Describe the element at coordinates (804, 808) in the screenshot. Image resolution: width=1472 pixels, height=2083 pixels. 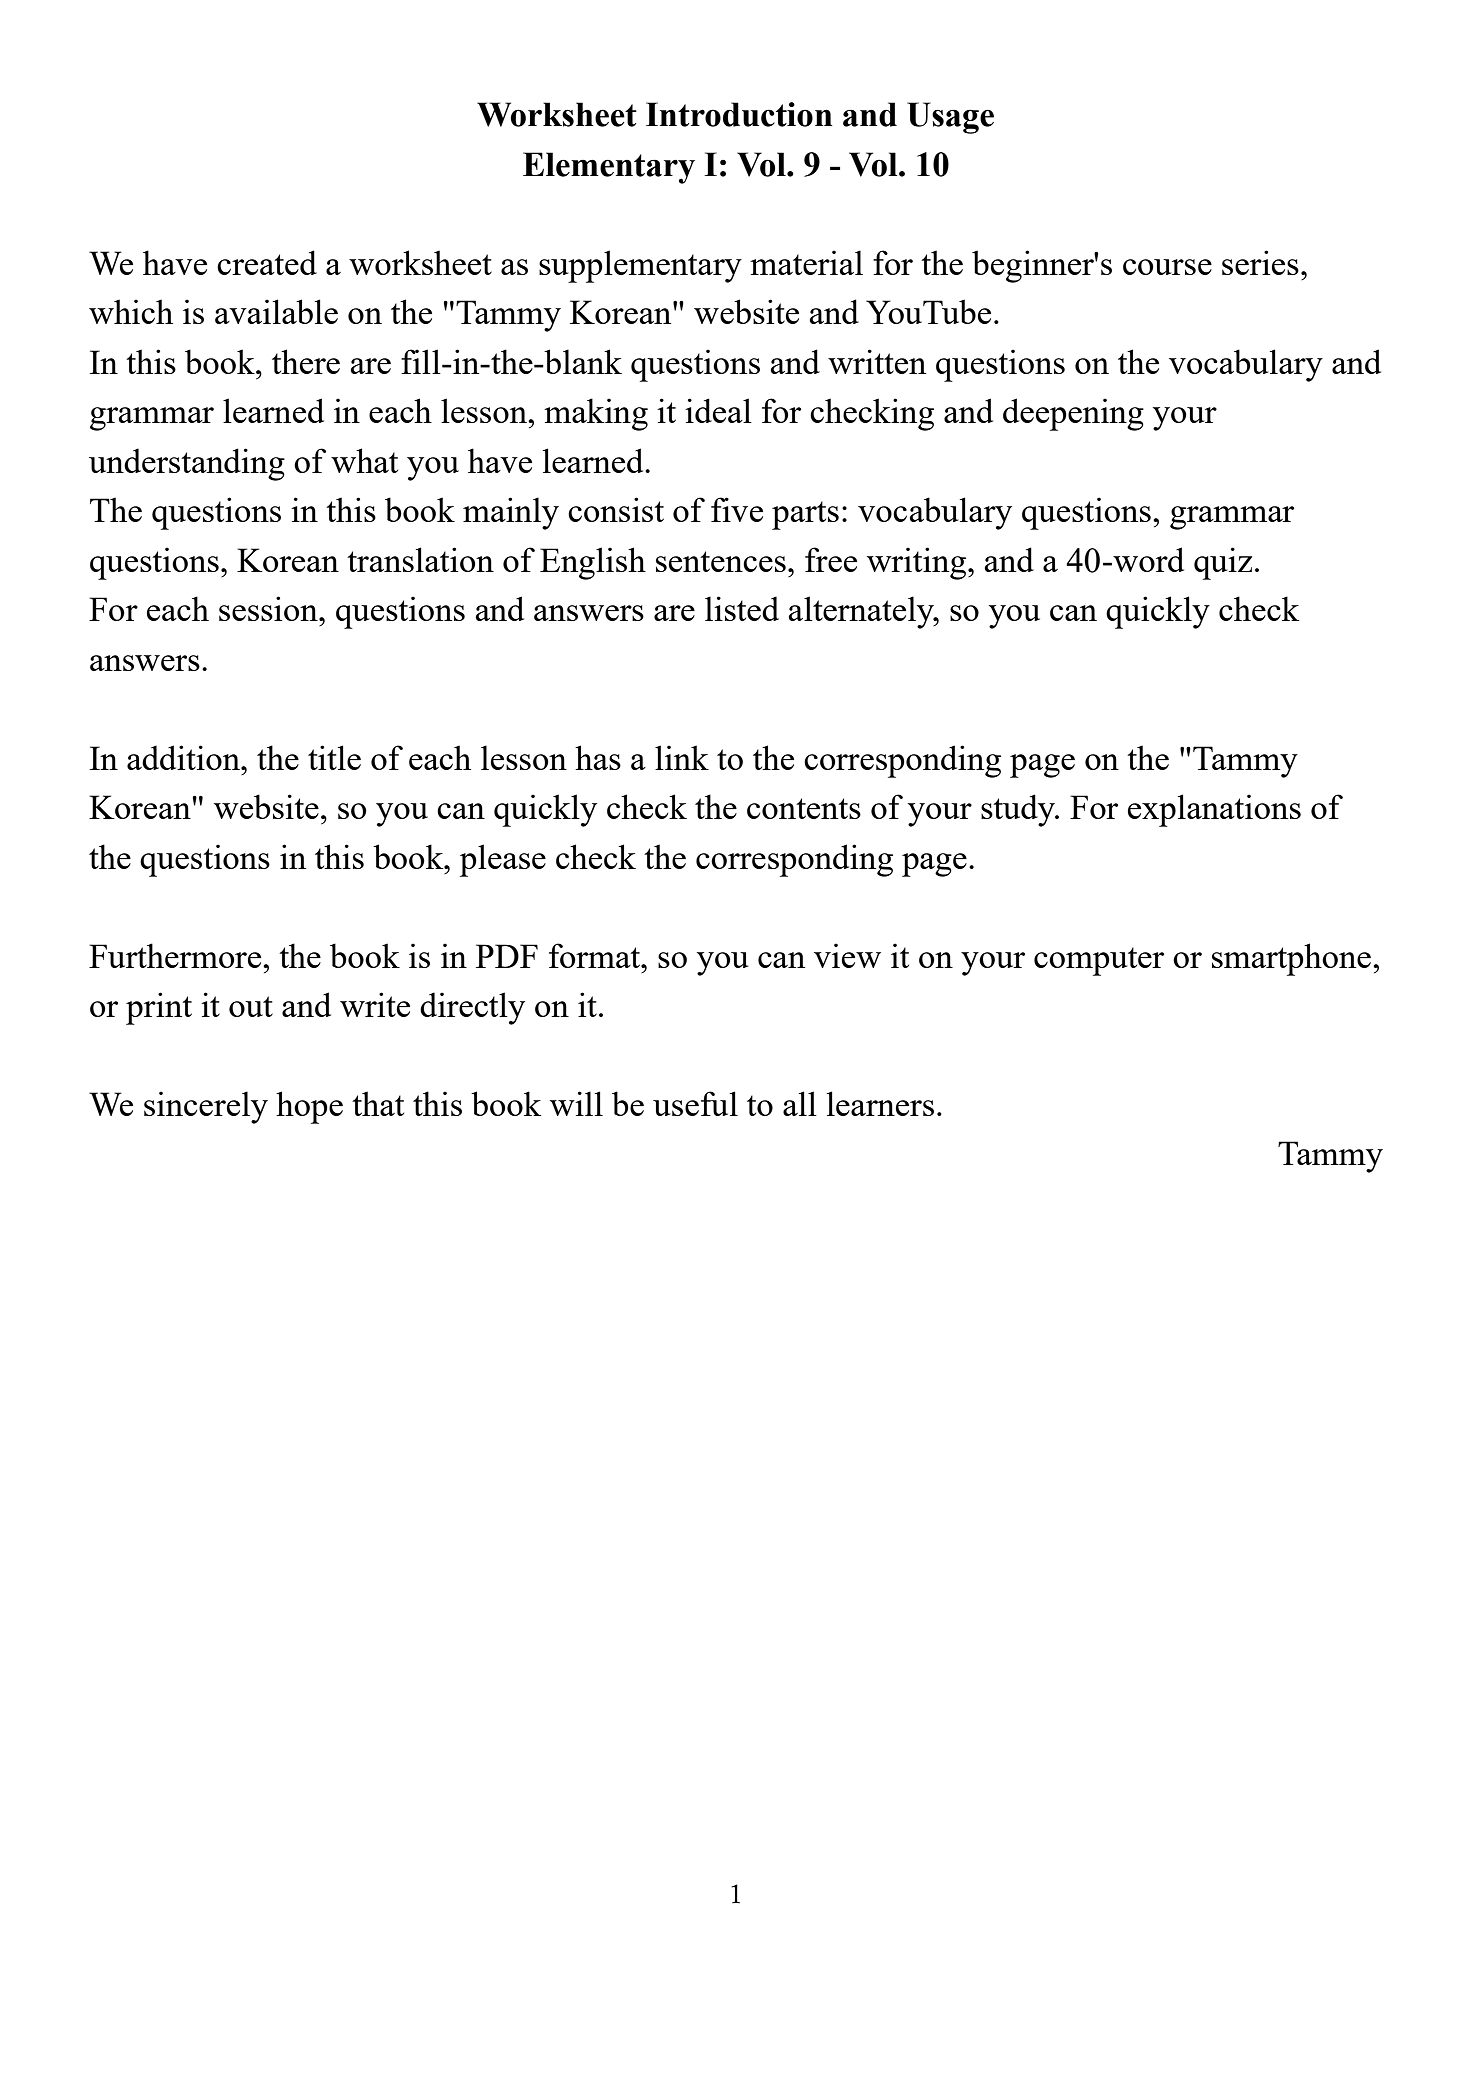
I see `contents` at that location.
